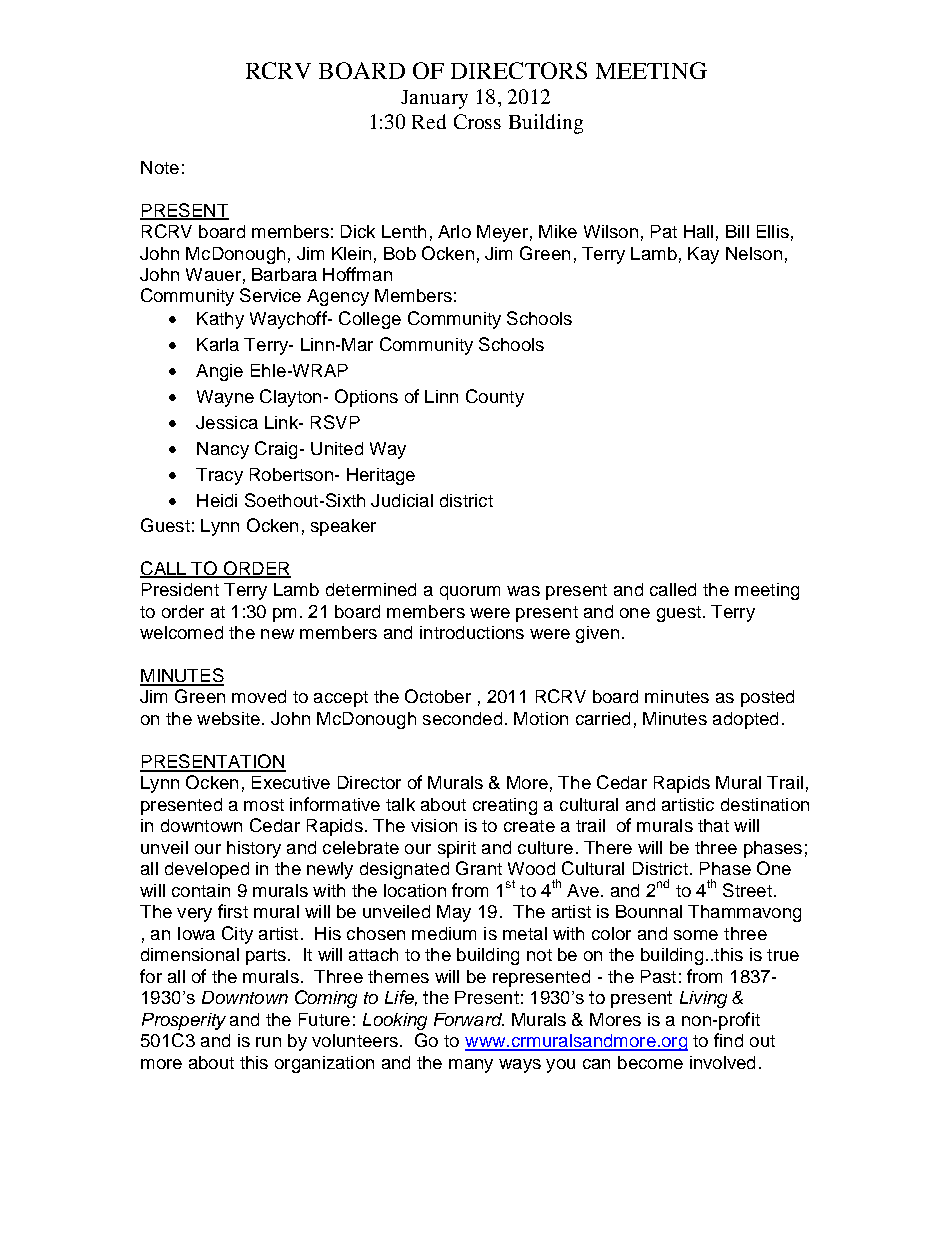  I want to click on Cross, so click(477, 121).
